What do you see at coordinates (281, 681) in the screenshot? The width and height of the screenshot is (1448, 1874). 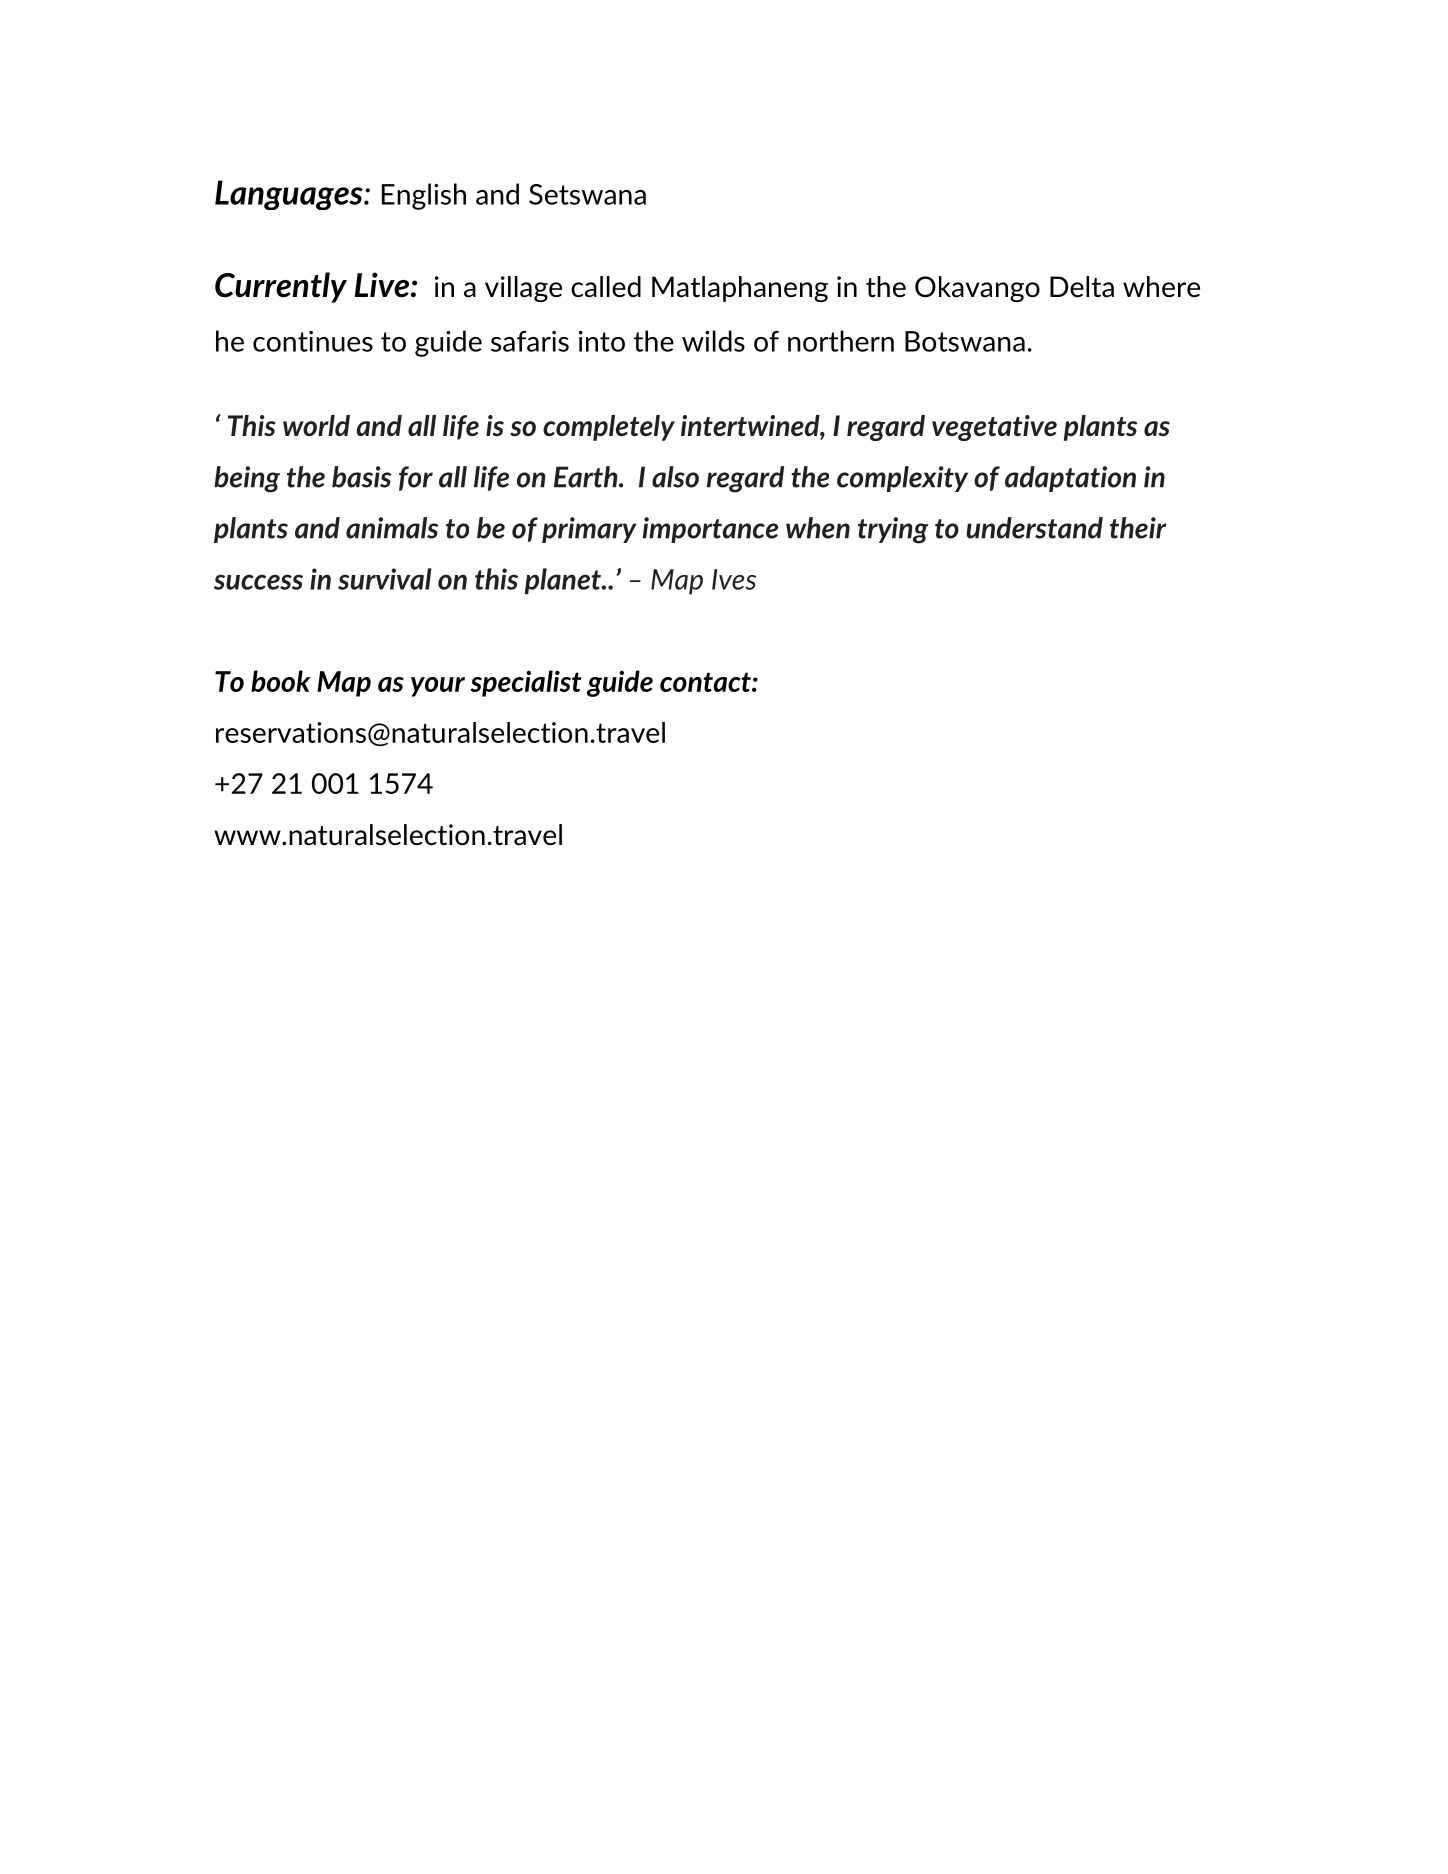 I see `book` at bounding box center [281, 681].
